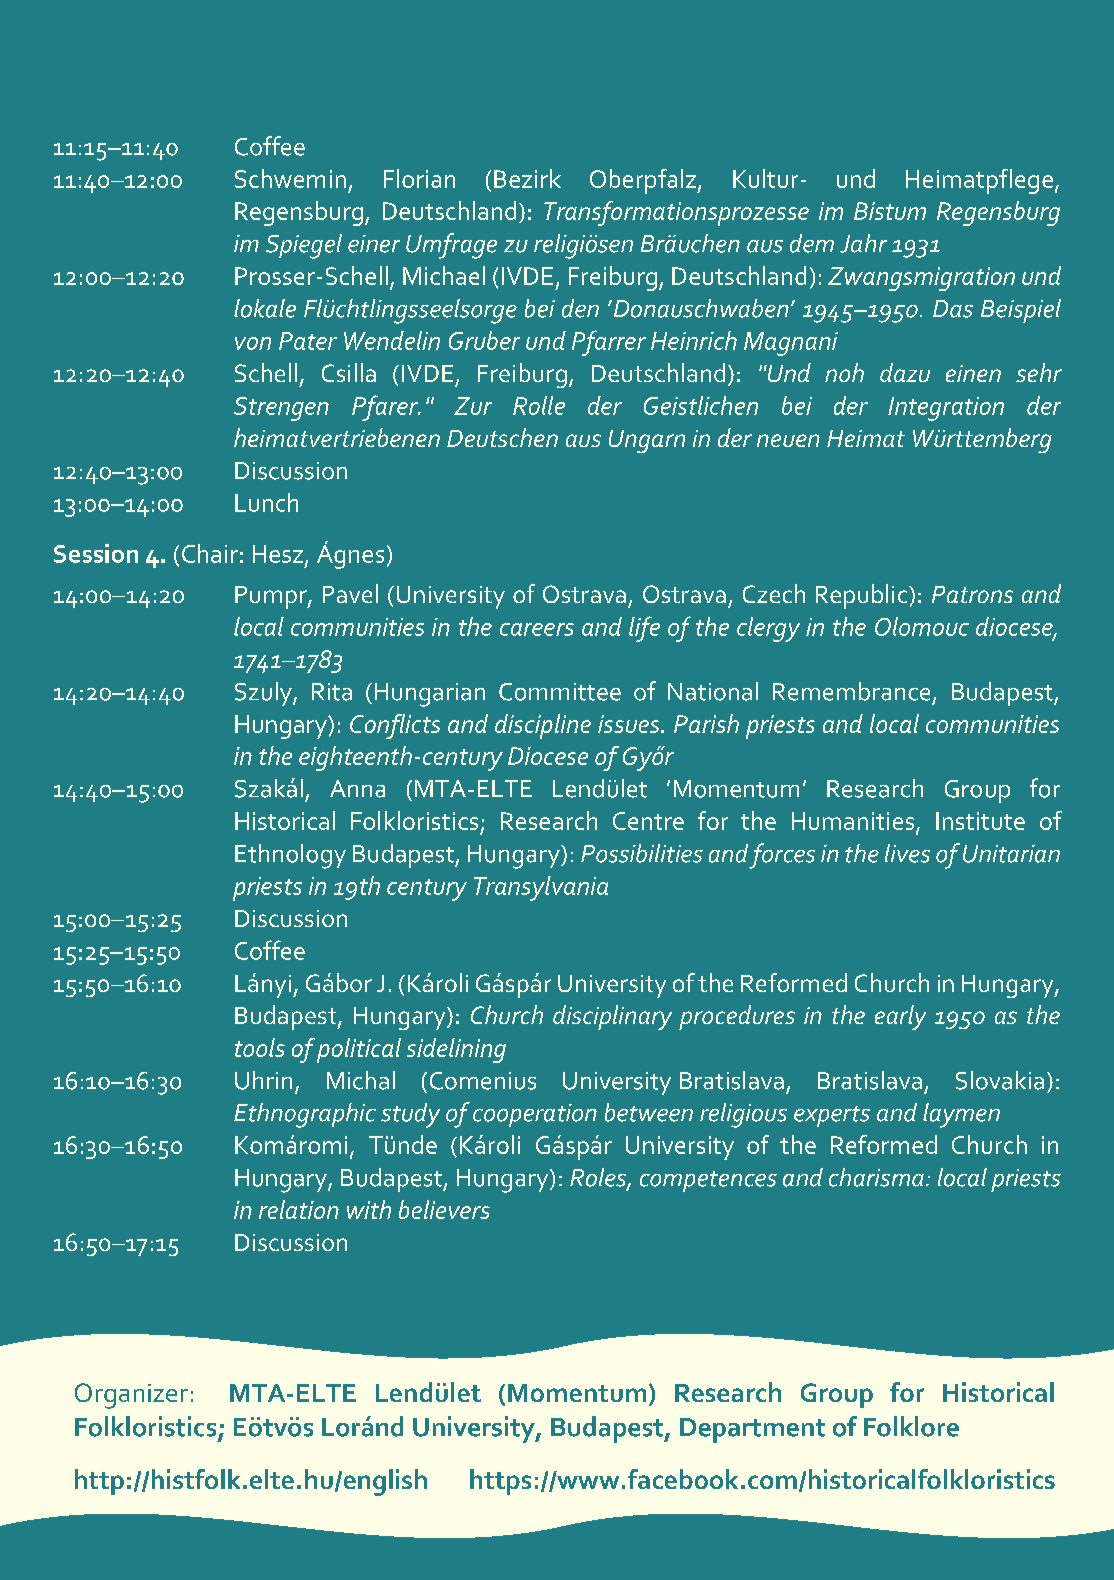 This screenshot has height=1580, width=1114. What do you see at coordinates (752, 1430) in the screenshot?
I see `Department` at bounding box center [752, 1430].
